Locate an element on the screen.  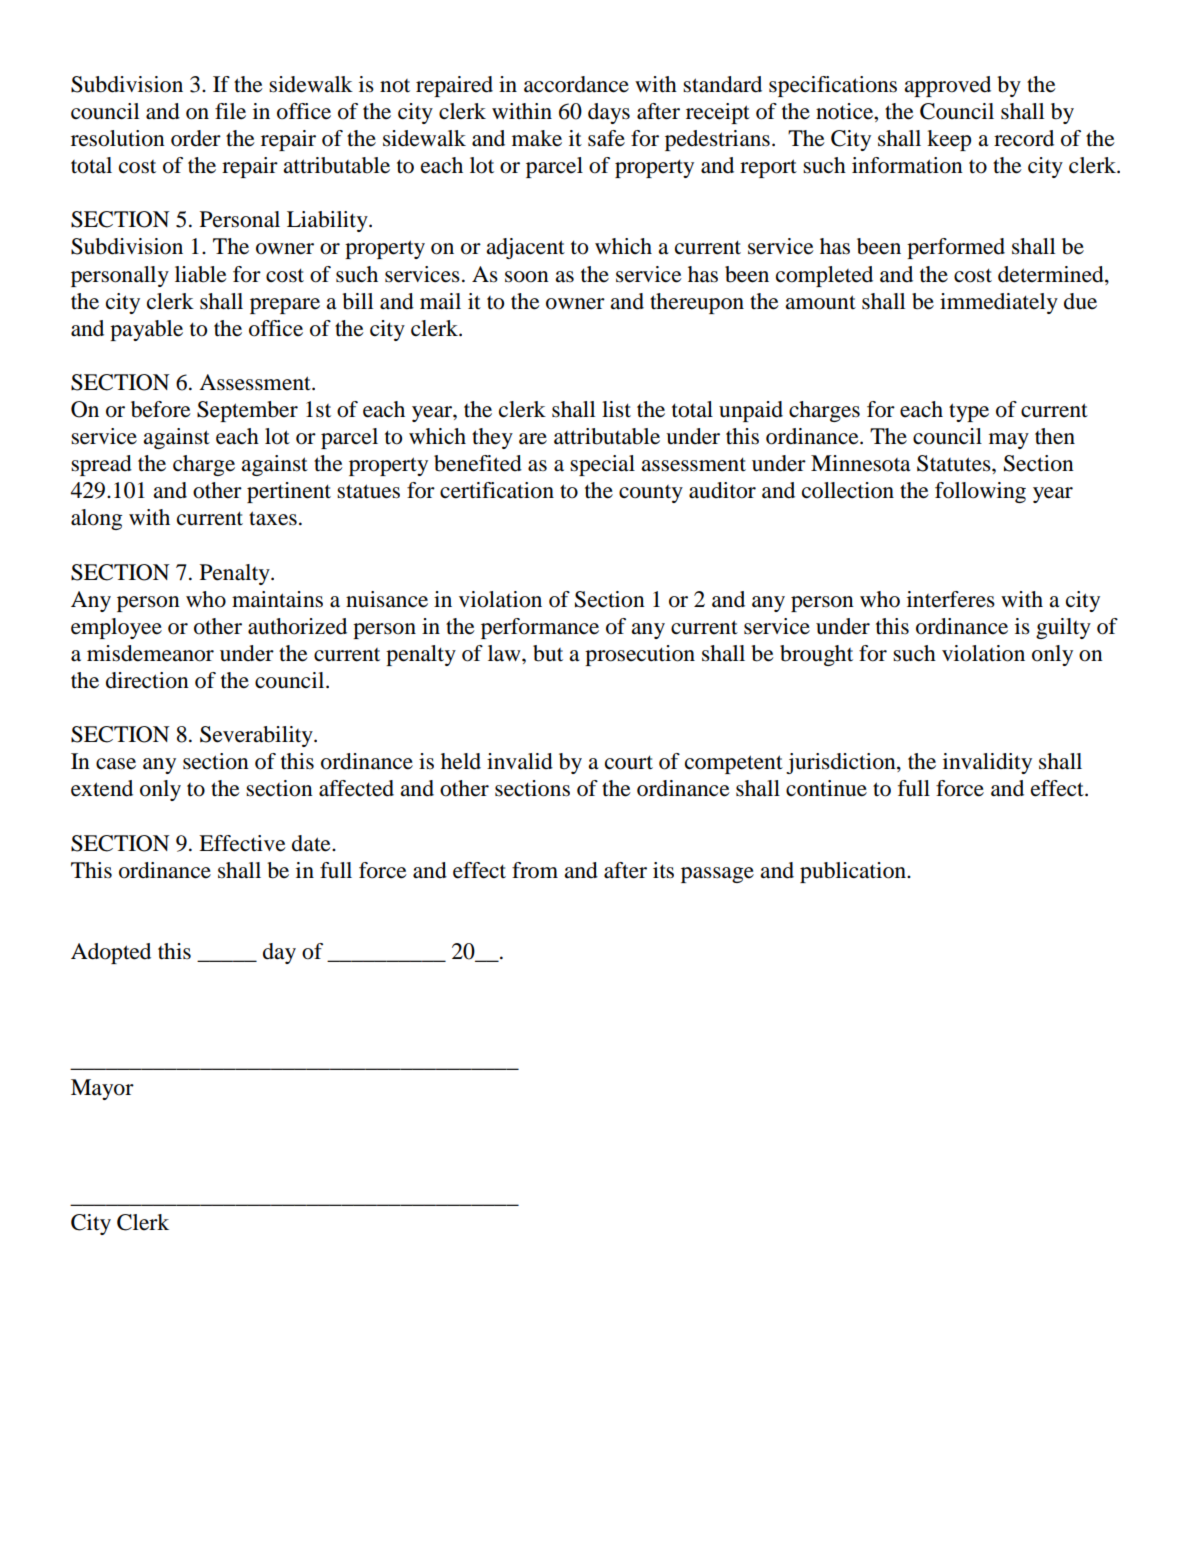
prosecution is located at coordinates (640, 655).
